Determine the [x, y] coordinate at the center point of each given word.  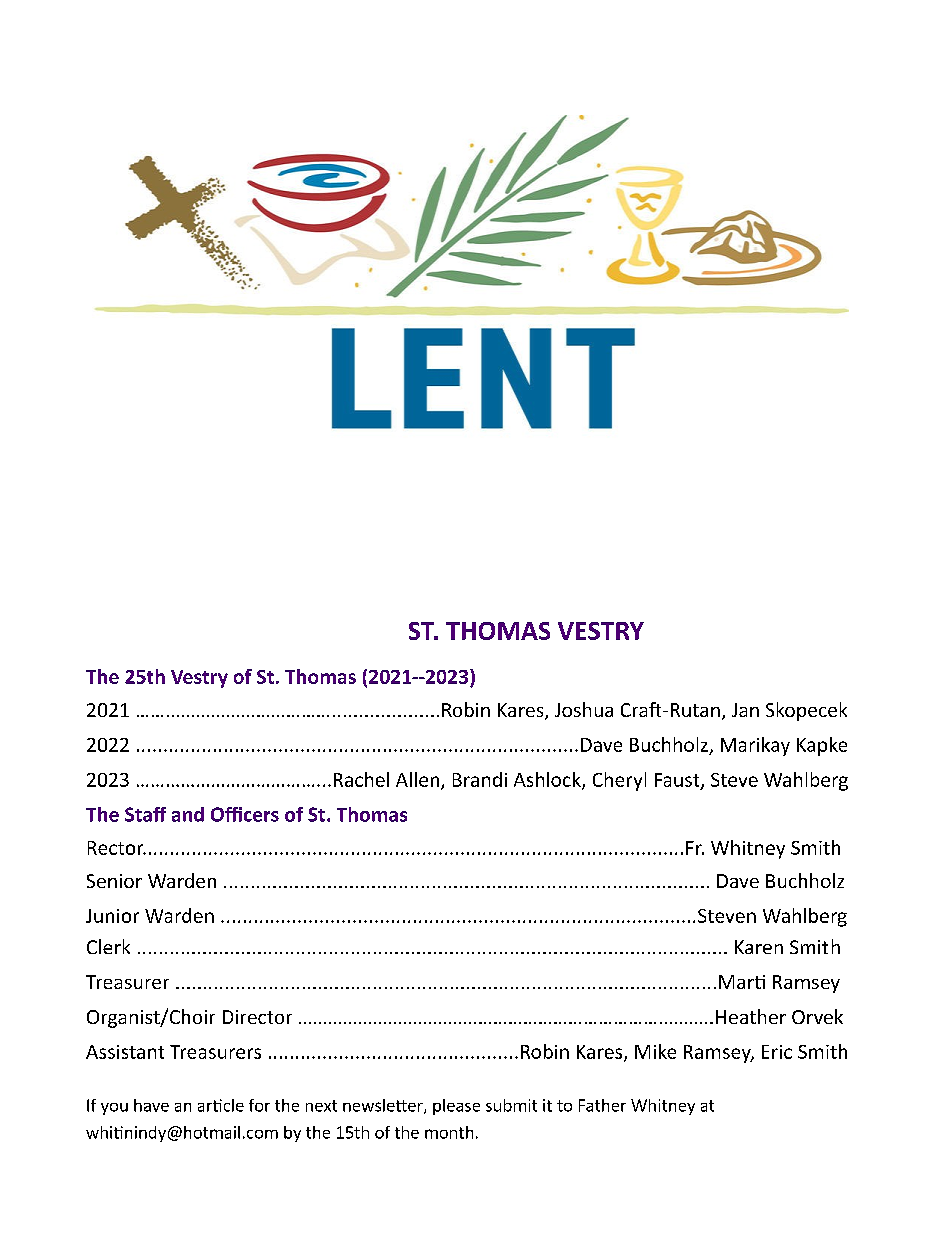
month [449, 1132]
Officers [245, 814]
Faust [678, 781]
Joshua [584, 709]
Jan [745, 710]
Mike [655, 1051]
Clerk [108, 946]
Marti [742, 982]
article [221, 1105]
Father [602, 1105]
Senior [114, 881]
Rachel [361, 779]
